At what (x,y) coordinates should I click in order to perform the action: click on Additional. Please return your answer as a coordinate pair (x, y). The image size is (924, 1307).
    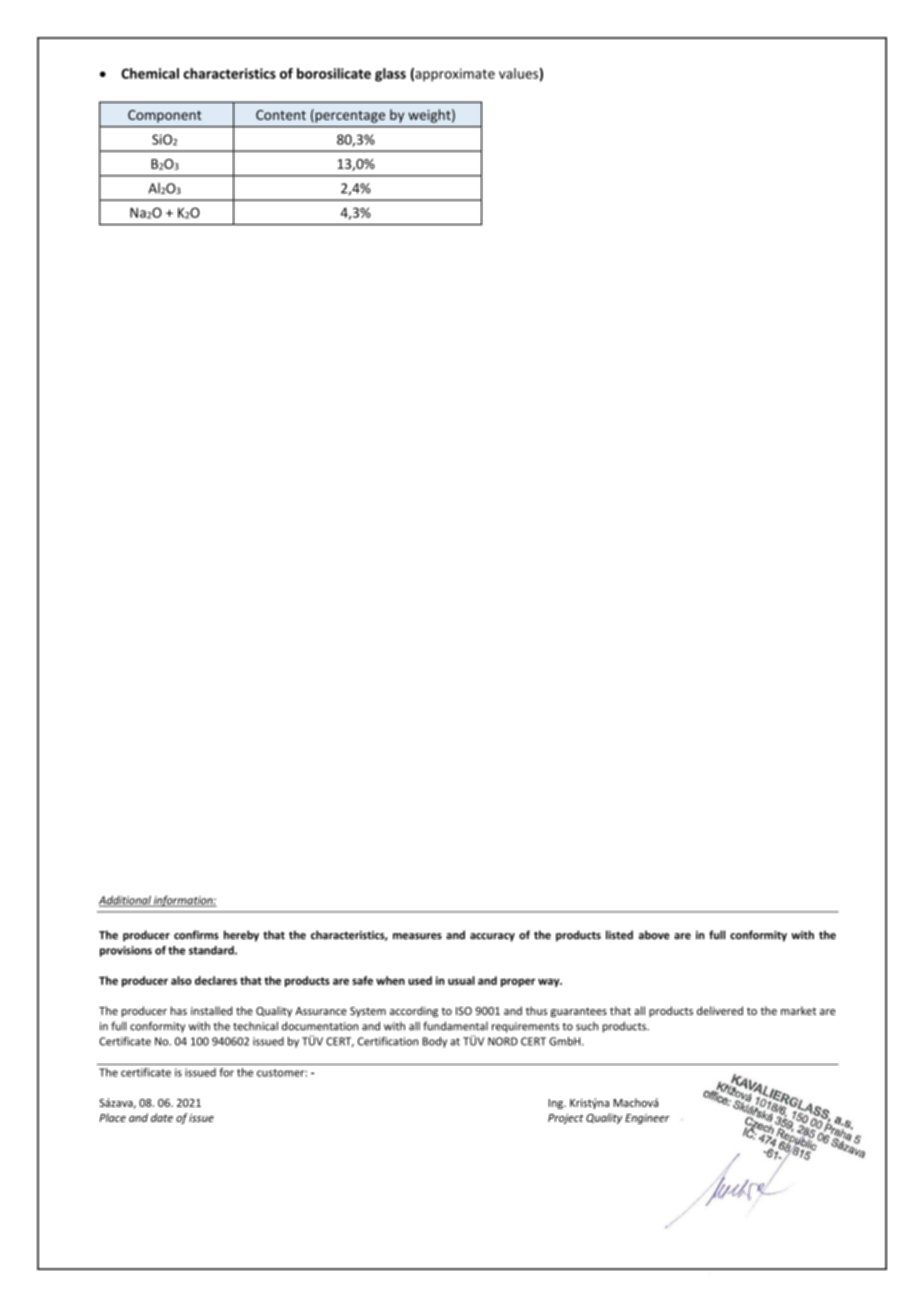
    Looking at the image, I should click on (126, 901).
